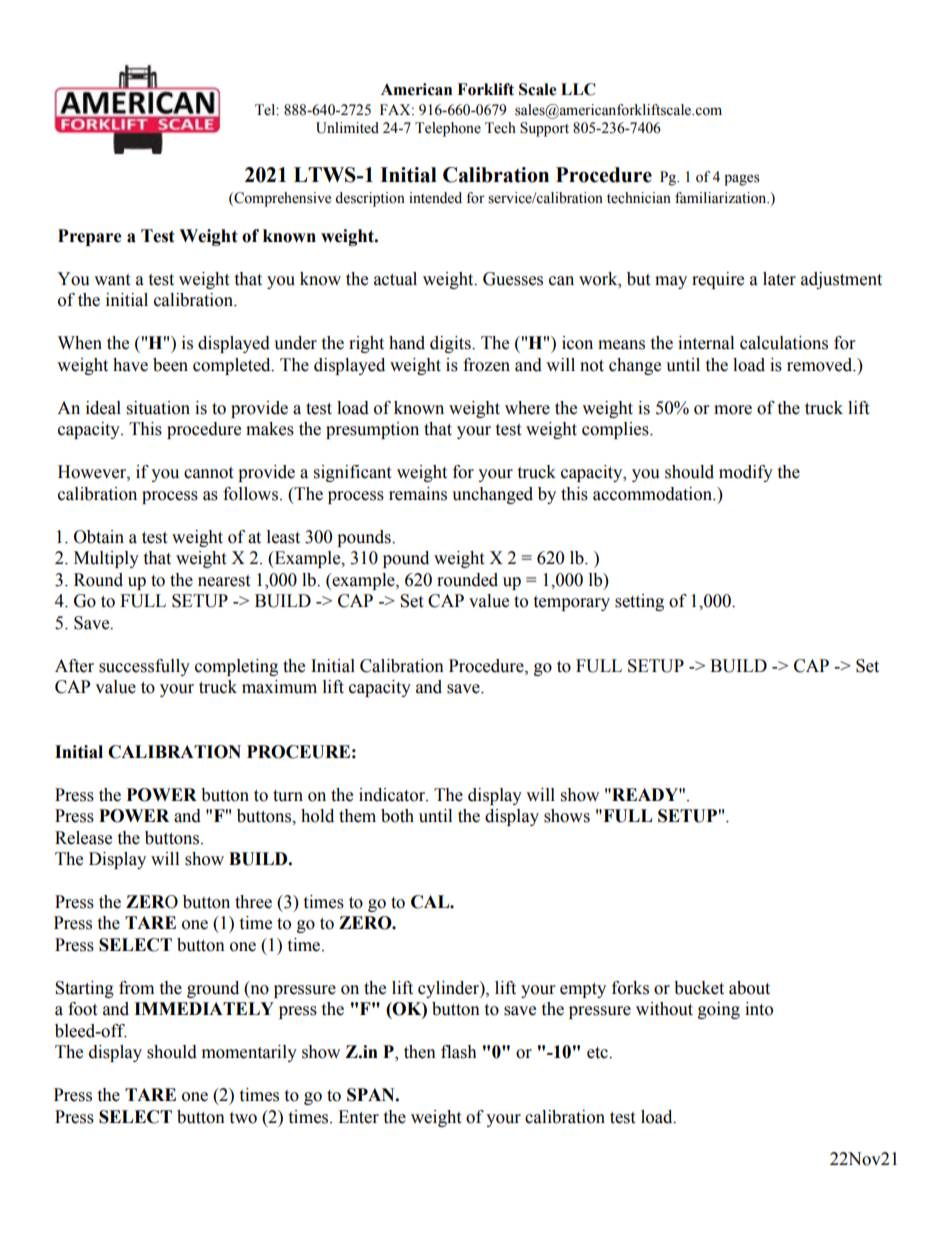  Describe the element at coordinates (742, 180) in the image. I see `pages` at that location.
